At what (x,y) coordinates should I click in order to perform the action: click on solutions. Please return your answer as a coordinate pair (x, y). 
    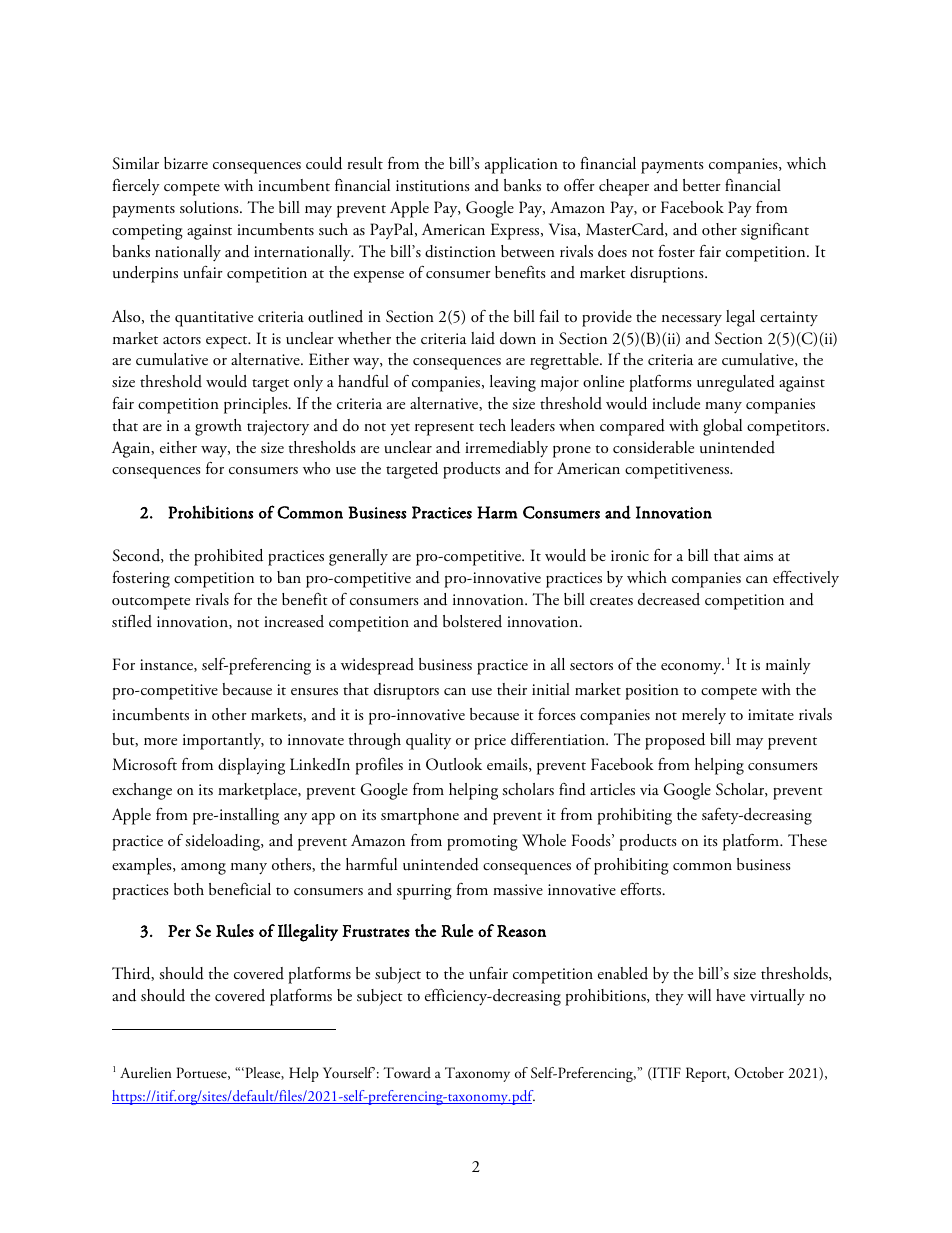
    Looking at the image, I should click on (210, 207).
